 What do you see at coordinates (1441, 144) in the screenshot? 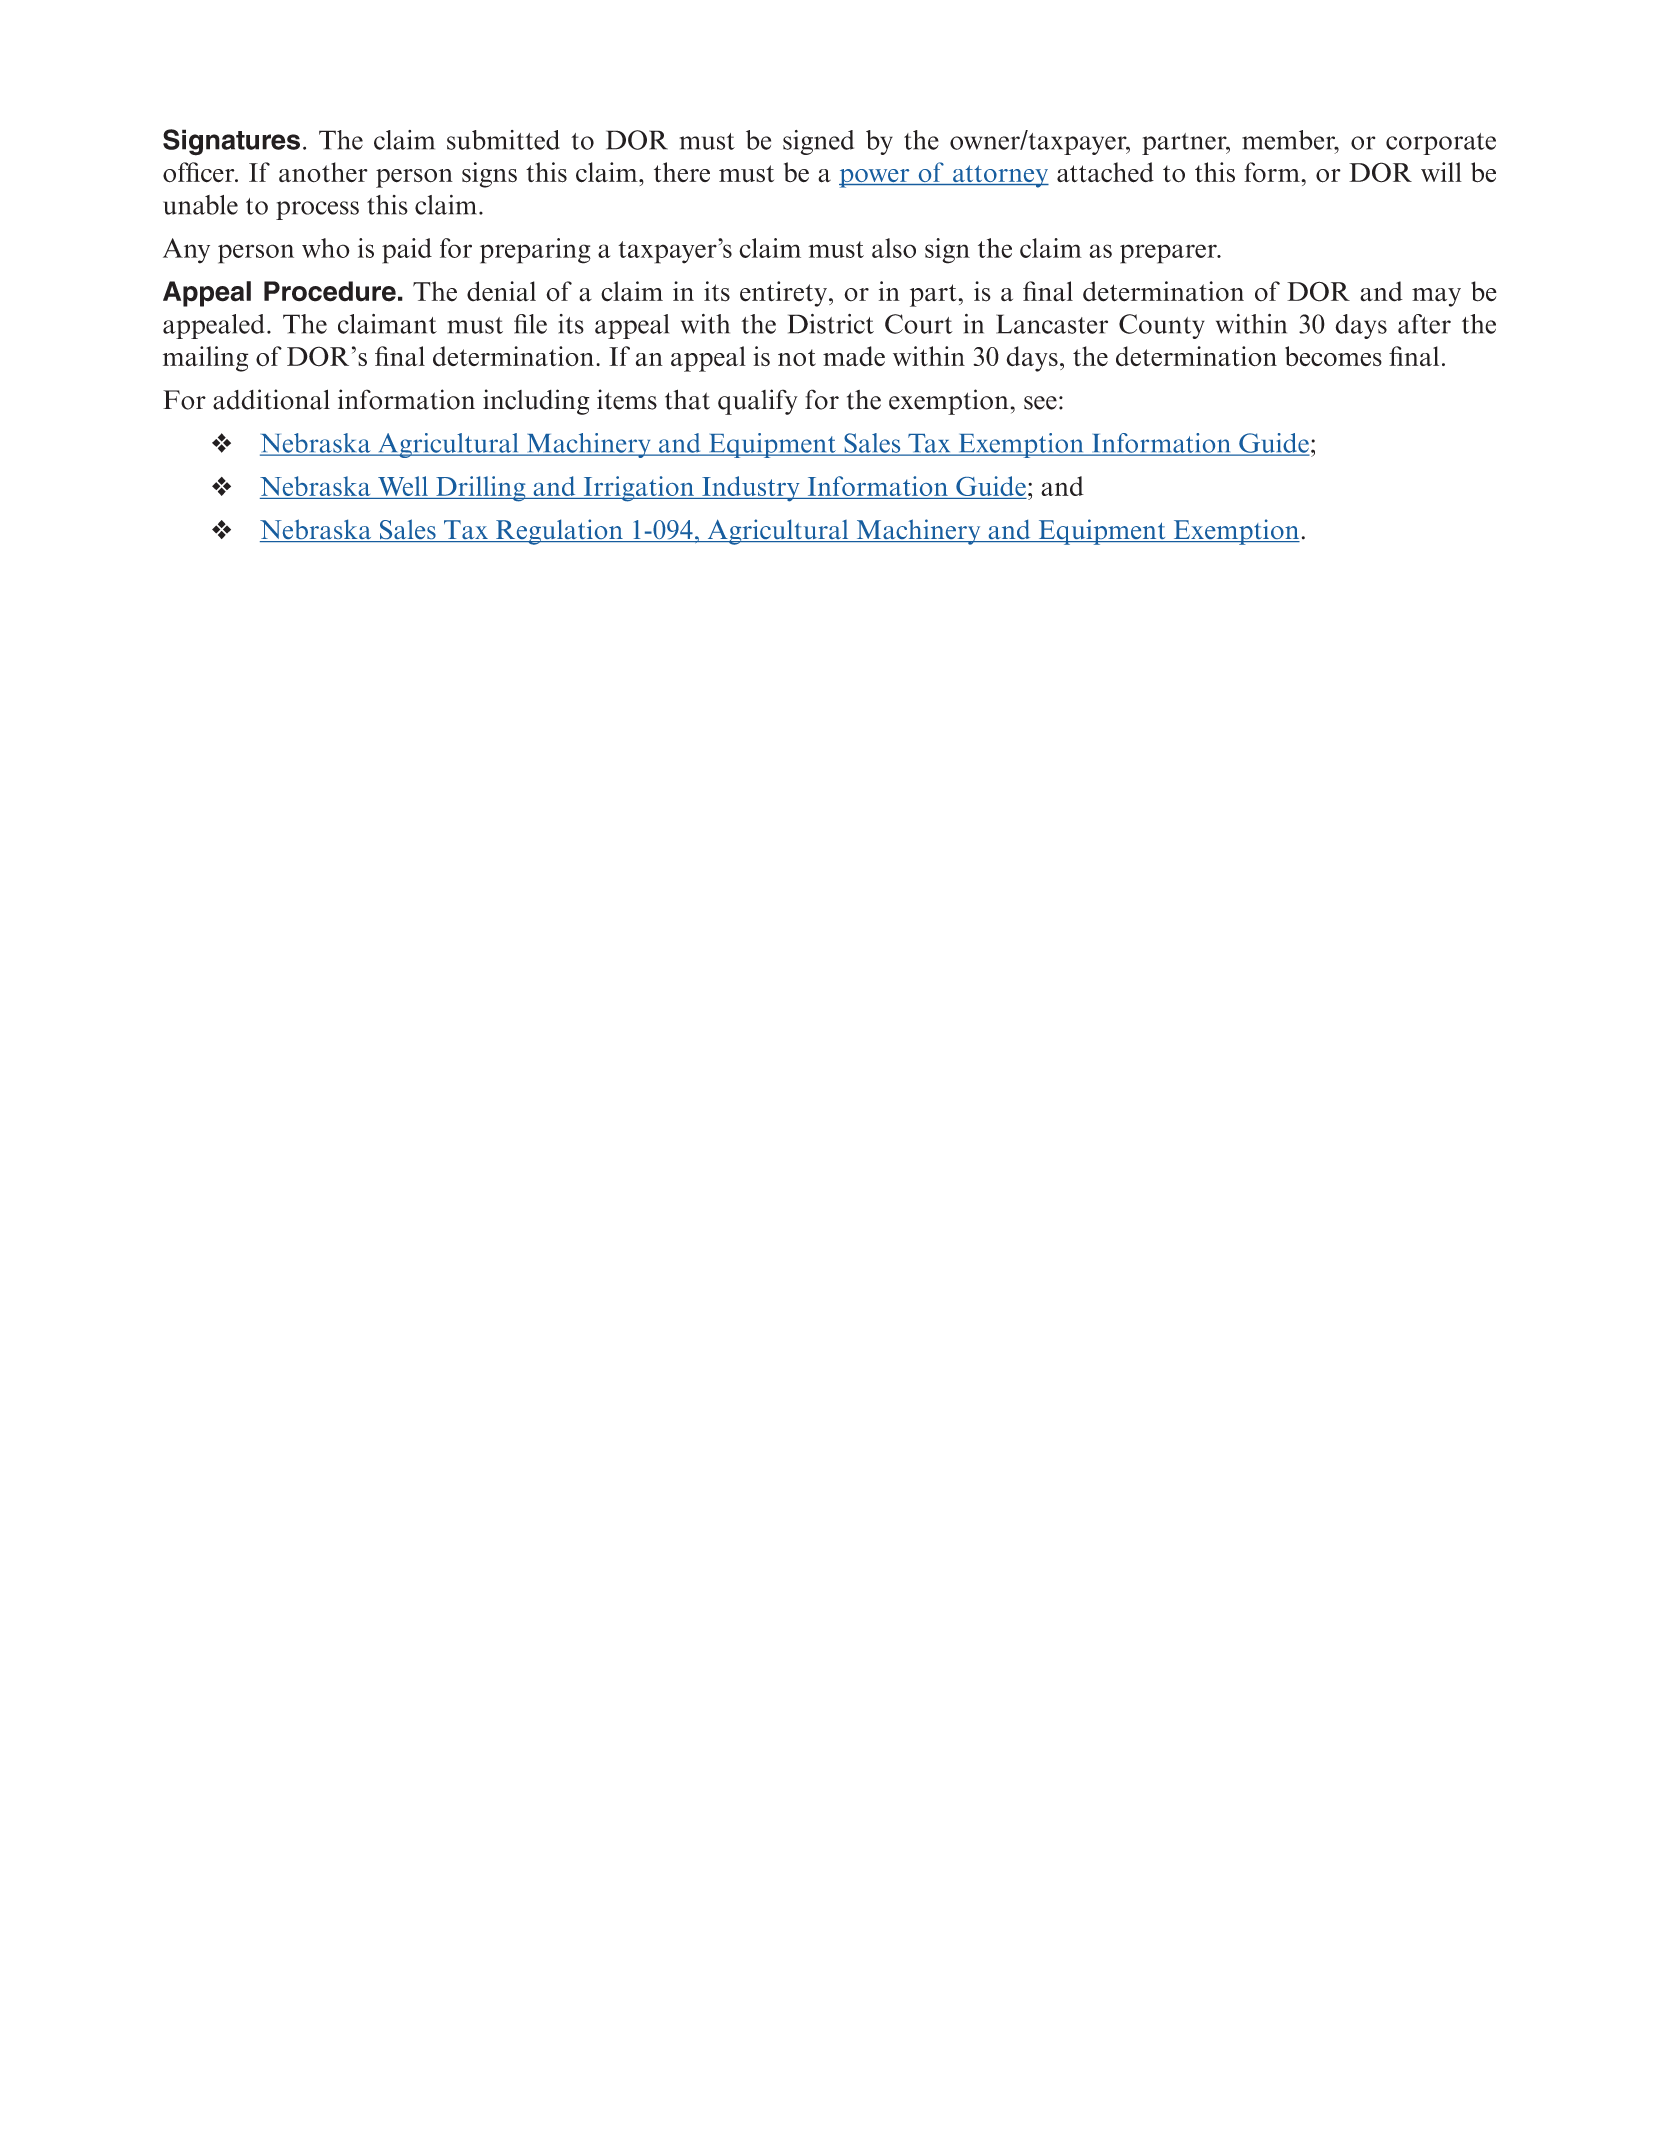
I see `corporate` at bounding box center [1441, 144].
